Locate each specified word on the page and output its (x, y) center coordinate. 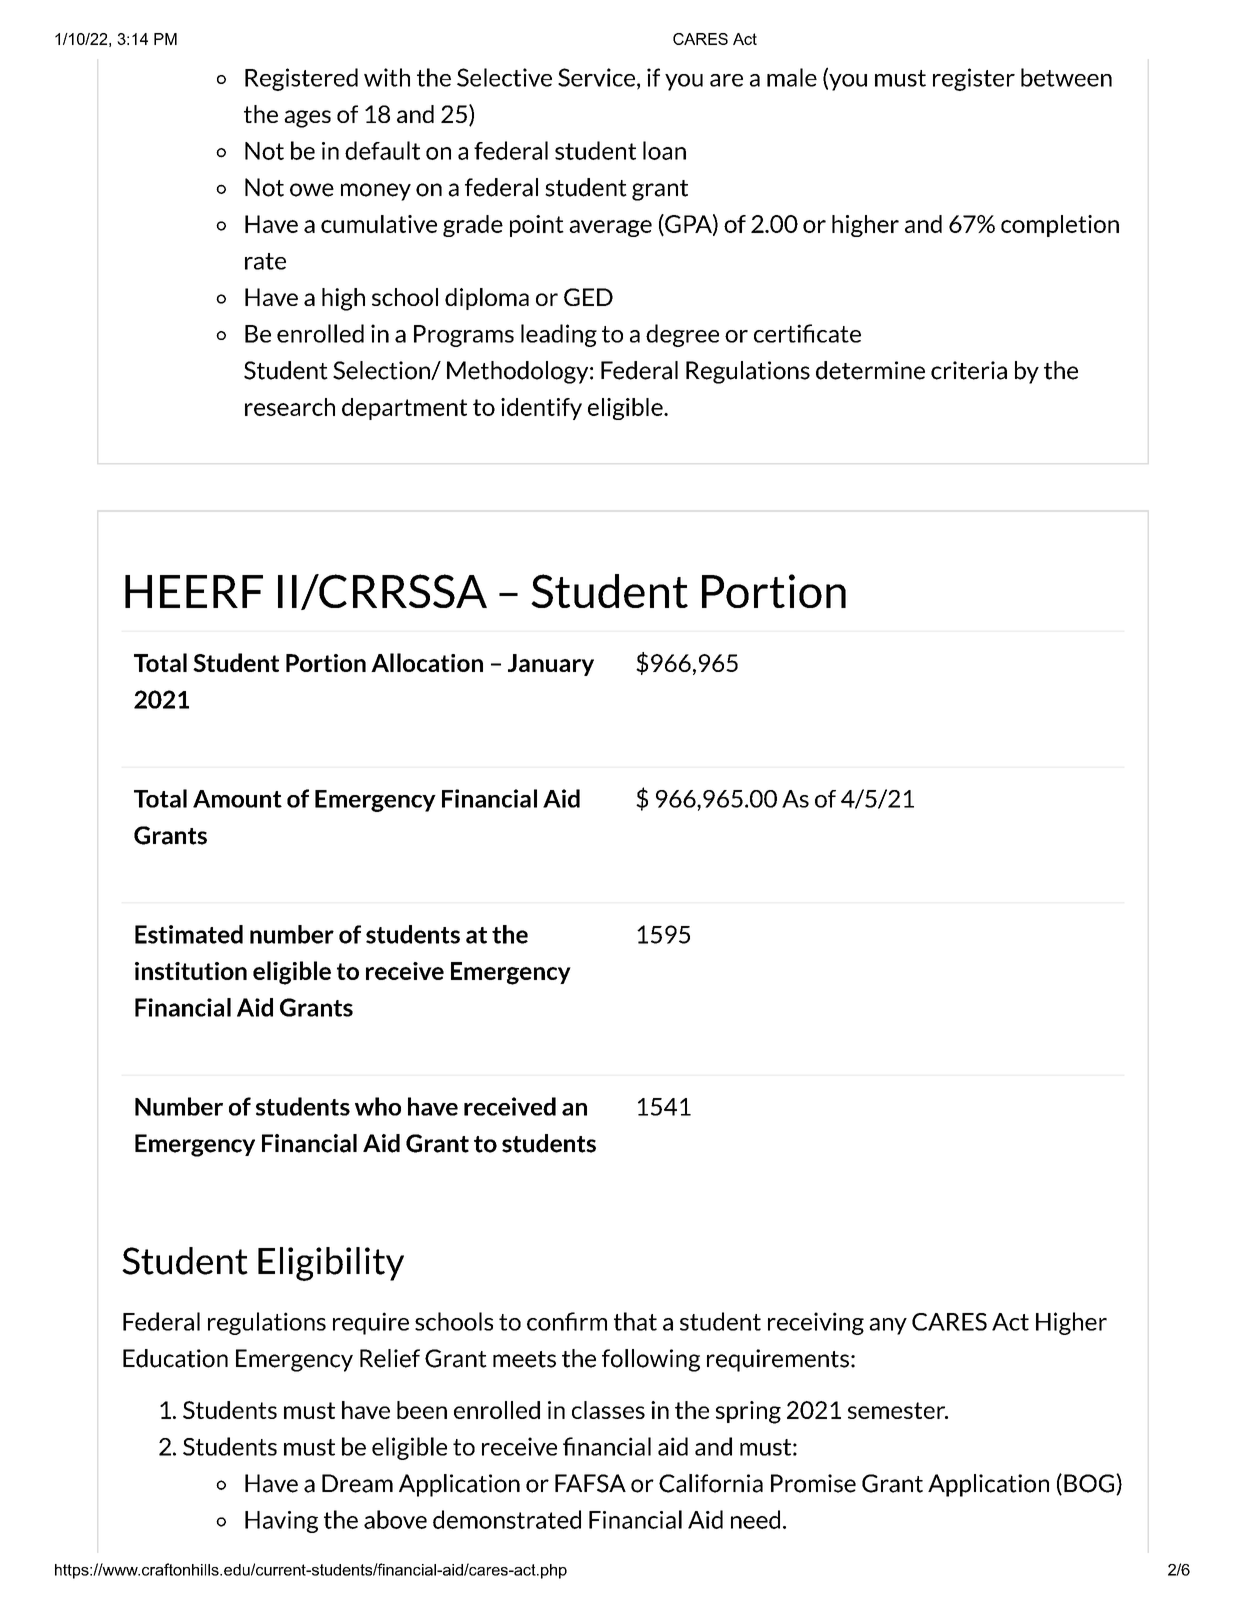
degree (682, 335)
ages (307, 119)
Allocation (427, 662)
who (378, 1106)
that (635, 1321)
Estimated (189, 934)
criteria (969, 370)
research (290, 407)
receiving (816, 1323)
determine (870, 370)
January (551, 665)
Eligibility (331, 1264)
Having (281, 1522)
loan (664, 150)
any (888, 1326)
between (1066, 77)
